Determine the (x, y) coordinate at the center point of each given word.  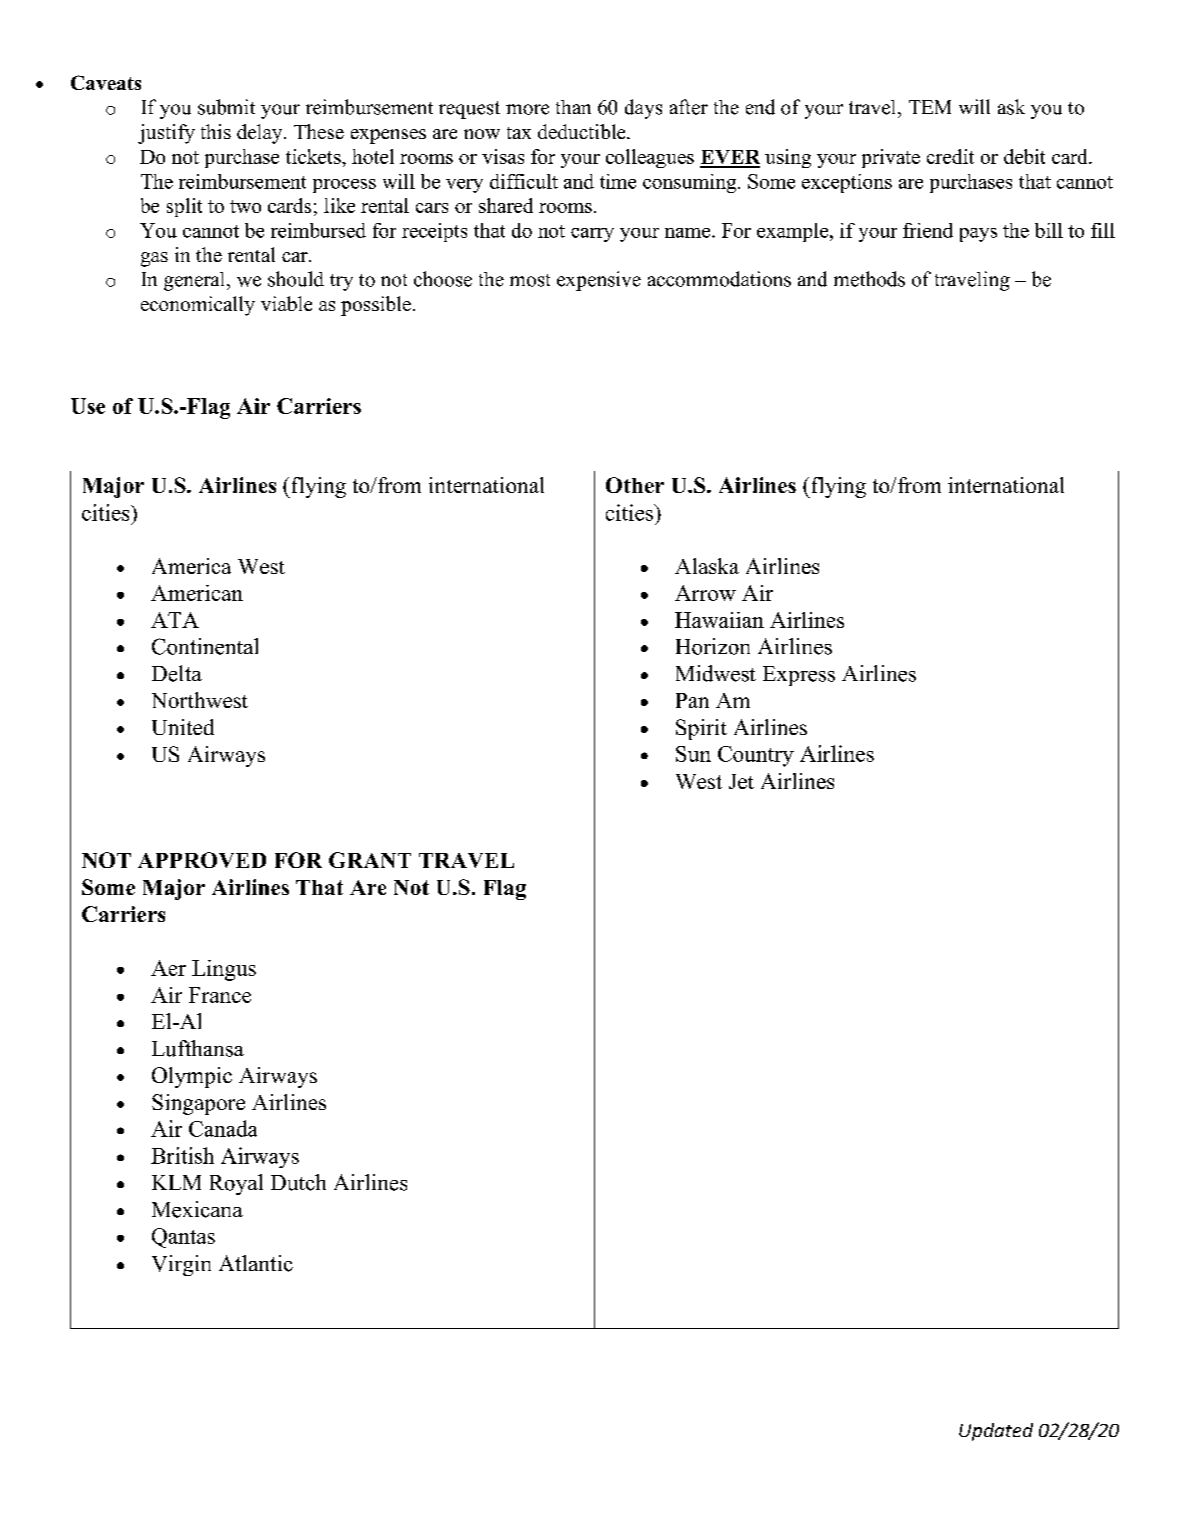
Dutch (298, 1182)
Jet (741, 781)
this (216, 131)
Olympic (192, 1077)
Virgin (181, 1265)
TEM (930, 107)
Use (88, 406)
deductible (583, 131)
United (183, 727)
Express (799, 676)
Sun (693, 754)
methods (869, 279)
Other (635, 485)
